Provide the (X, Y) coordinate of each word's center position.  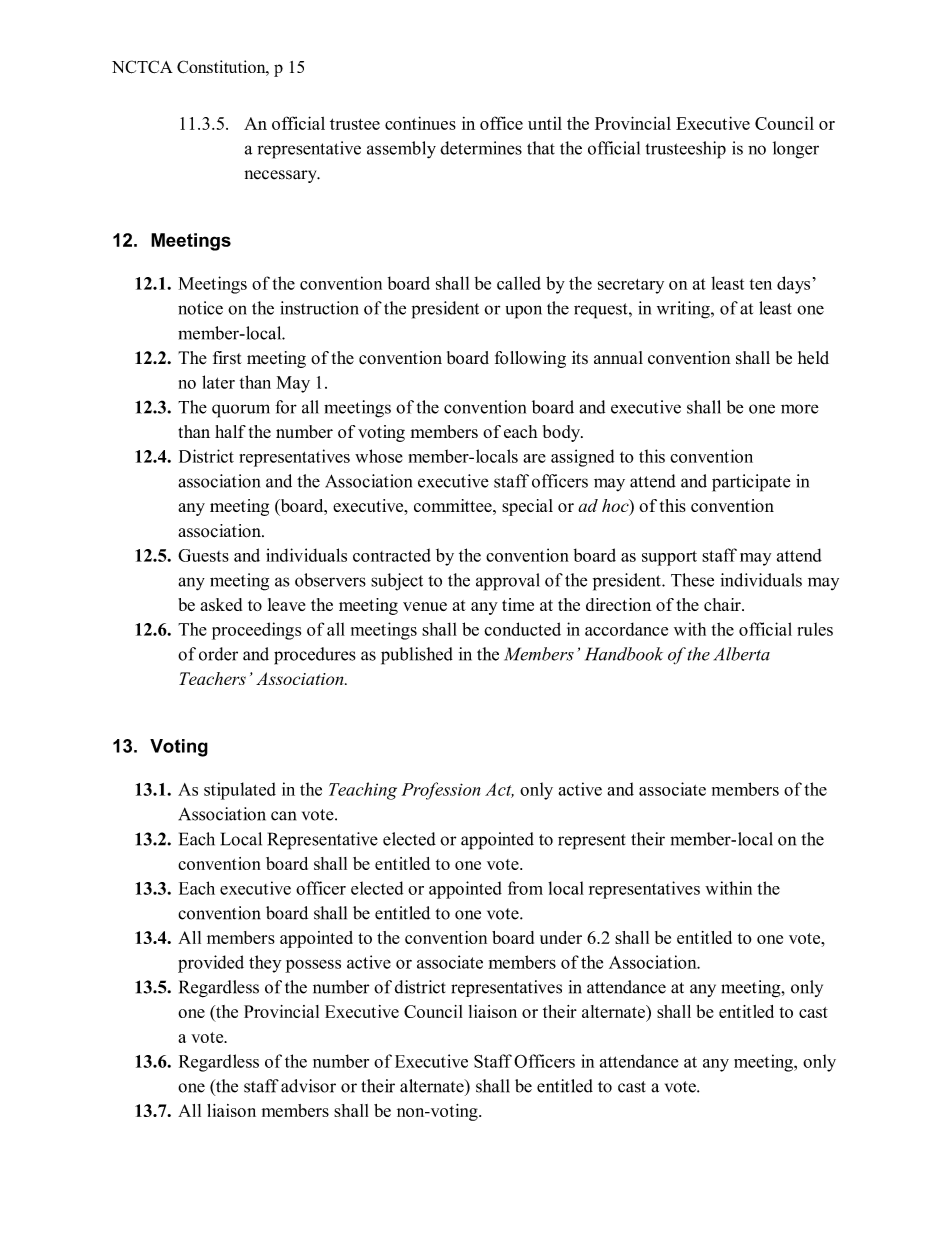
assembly (401, 150)
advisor (308, 1086)
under (561, 937)
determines (481, 148)
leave (286, 604)
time (518, 604)
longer (796, 150)
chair (723, 604)
